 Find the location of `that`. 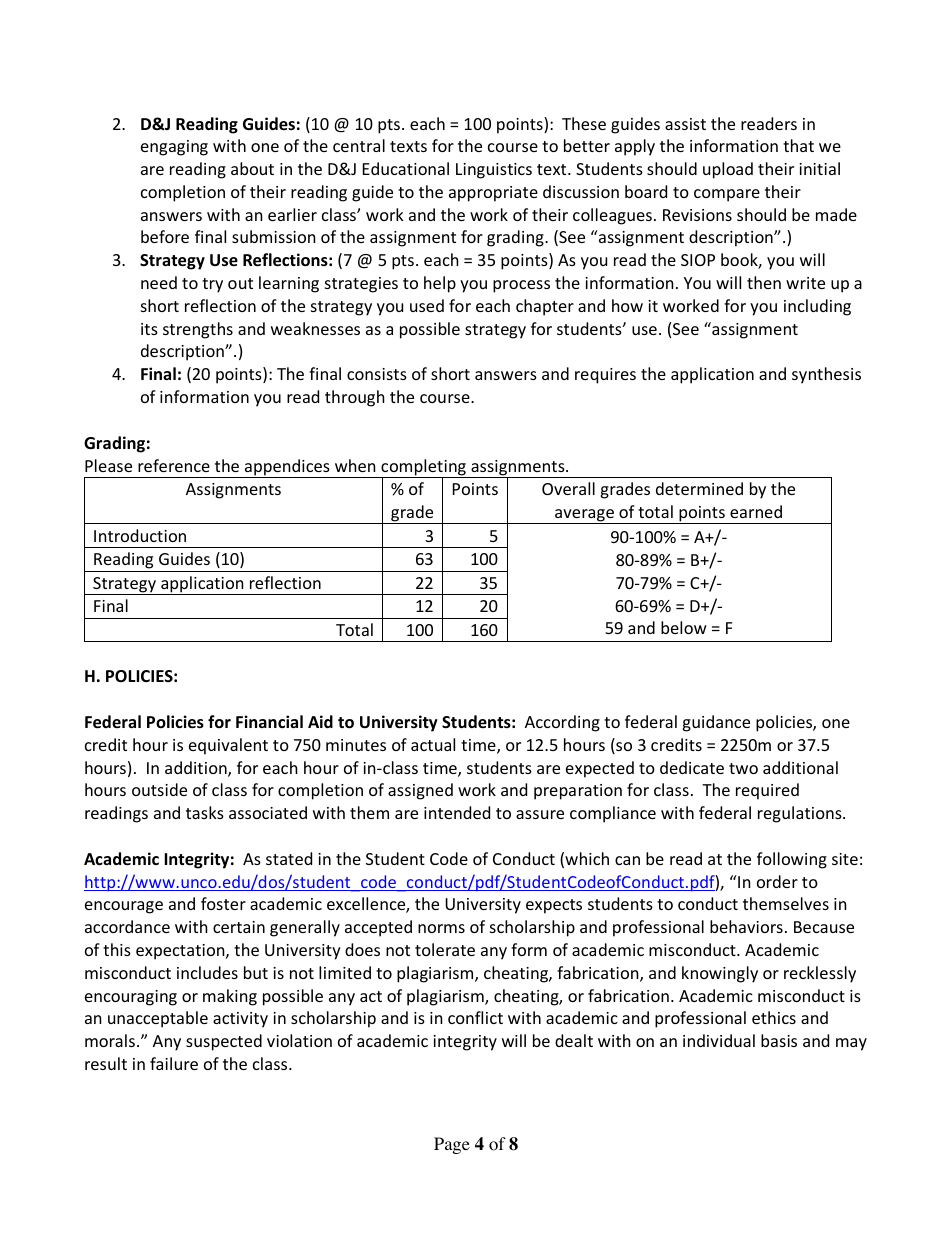

that is located at coordinates (798, 145).
